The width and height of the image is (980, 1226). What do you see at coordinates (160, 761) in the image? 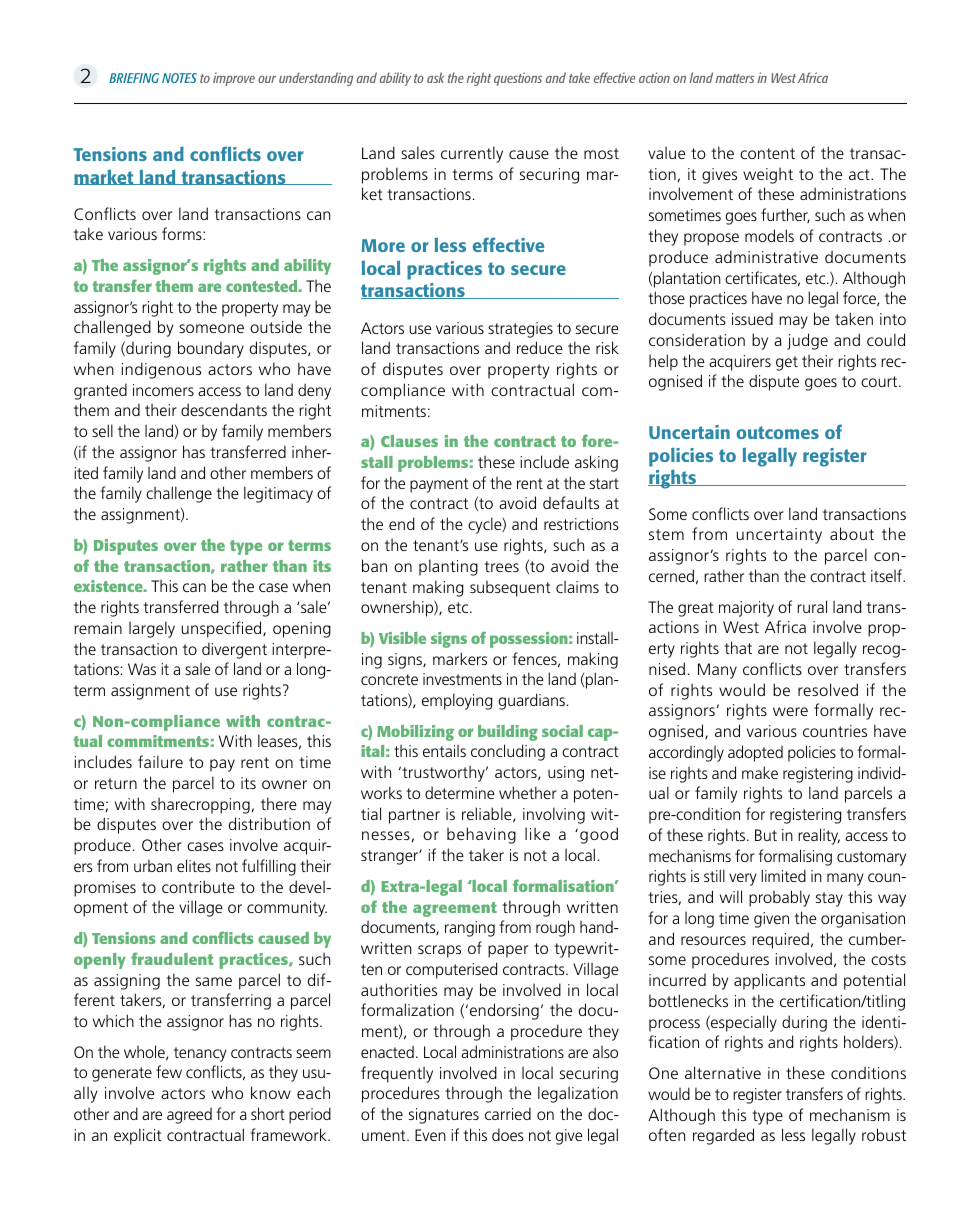
I see `failure` at bounding box center [160, 761].
